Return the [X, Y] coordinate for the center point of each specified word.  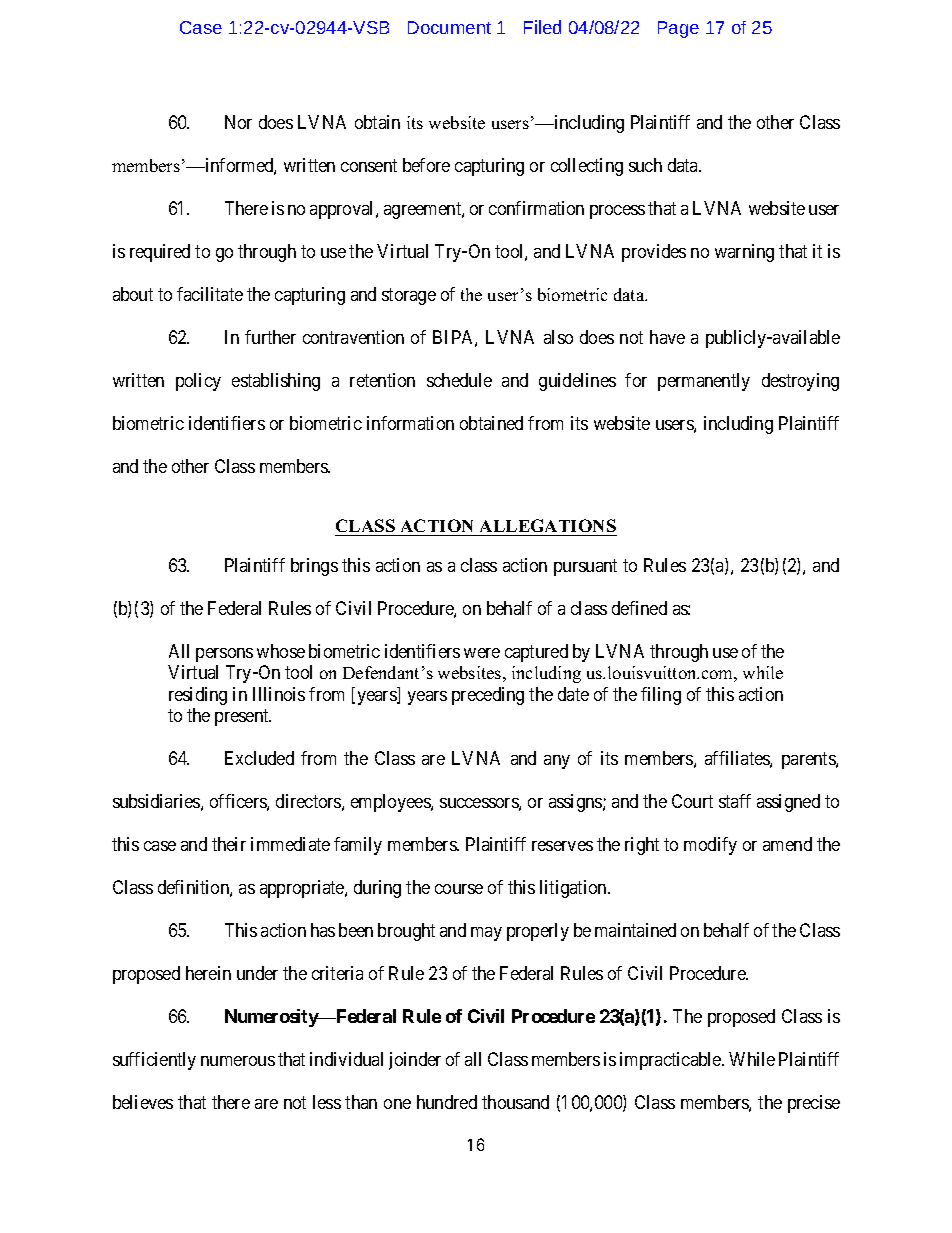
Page [678, 29]
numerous [238, 1061]
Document [449, 27]
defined [639, 608]
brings [314, 567]
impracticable [671, 1061]
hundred [447, 1102]
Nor [238, 122]
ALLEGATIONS [548, 525]
